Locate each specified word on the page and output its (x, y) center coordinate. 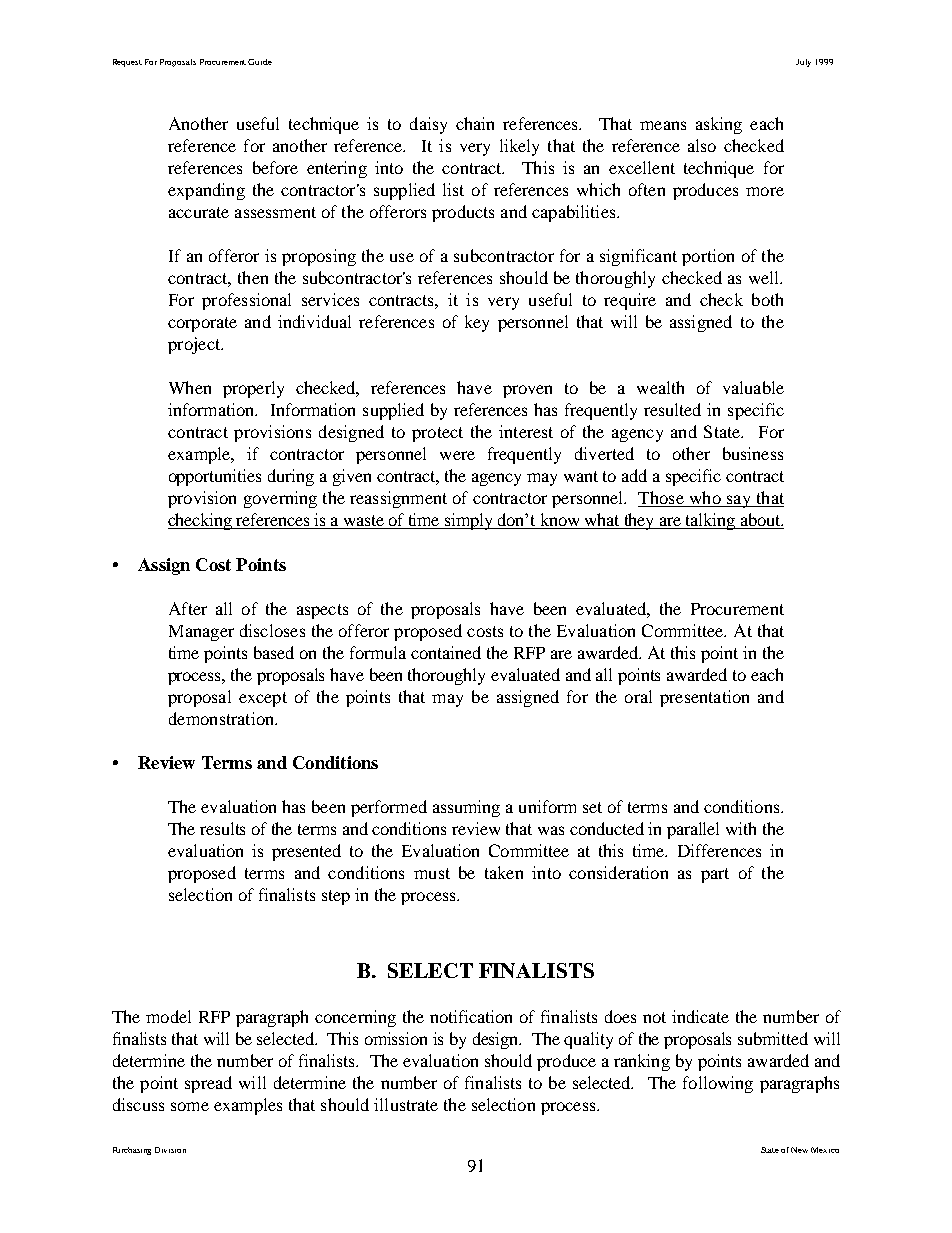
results (222, 828)
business (753, 453)
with (741, 828)
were (457, 455)
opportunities (215, 477)
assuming (466, 808)
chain (475, 123)
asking (719, 125)
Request (127, 63)
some (190, 1106)
